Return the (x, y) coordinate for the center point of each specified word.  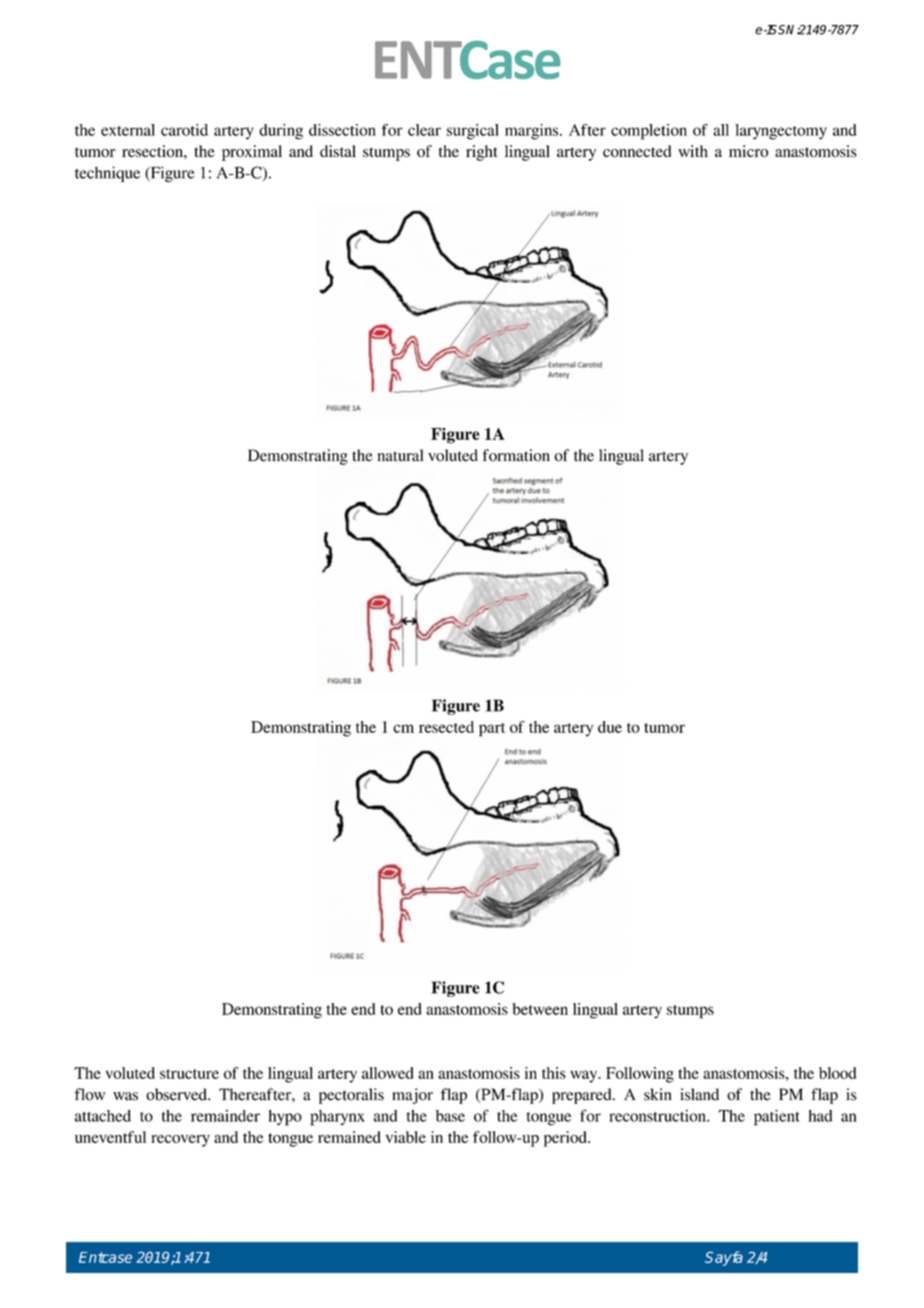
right (482, 153)
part (492, 730)
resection (153, 151)
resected (446, 727)
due (610, 727)
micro (748, 151)
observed (177, 1094)
